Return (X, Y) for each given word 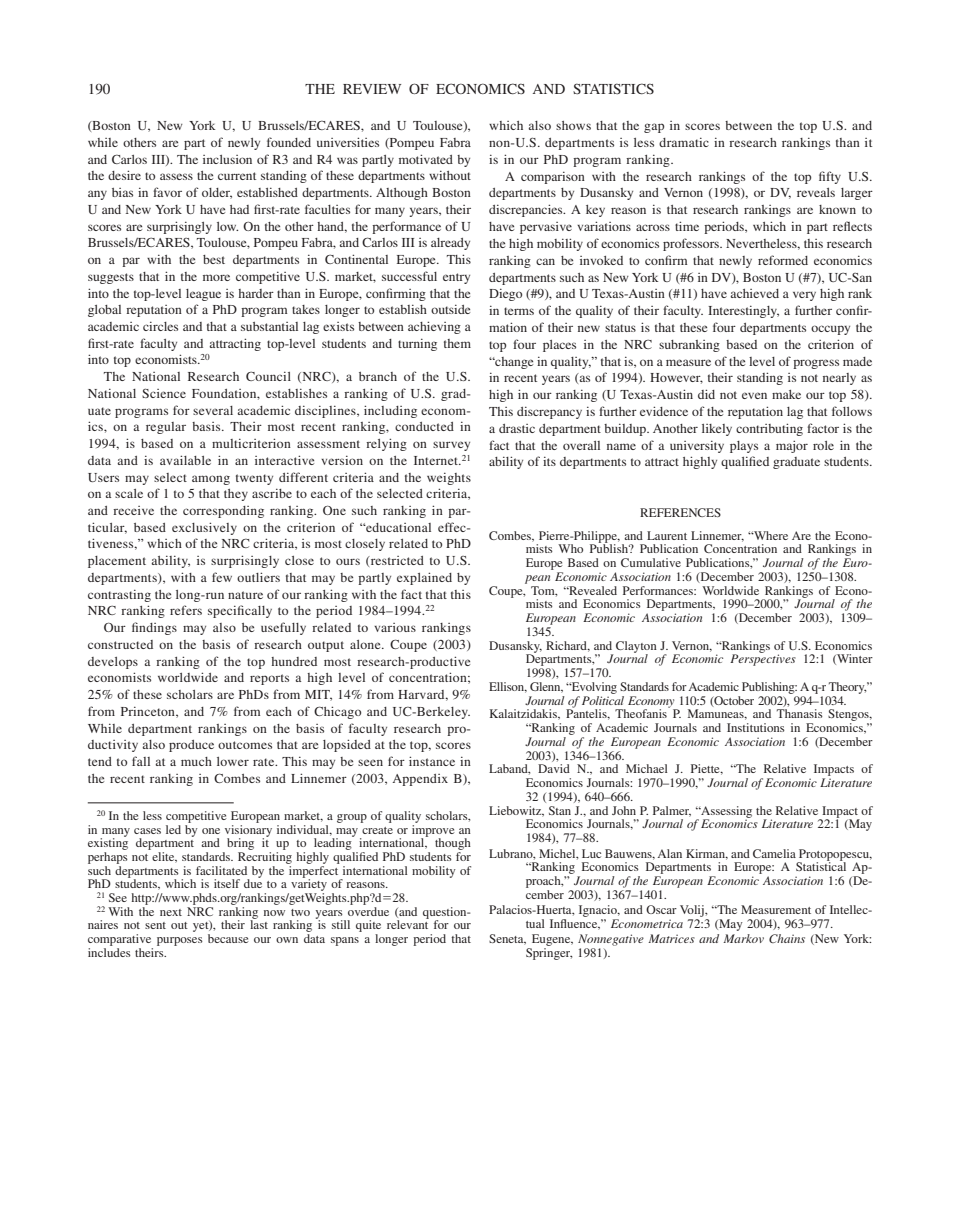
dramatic (684, 142)
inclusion (227, 159)
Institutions (756, 727)
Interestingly (743, 312)
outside (450, 309)
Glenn (546, 687)
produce (191, 746)
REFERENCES (680, 512)
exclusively (204, 528)
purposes (180, 941)
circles (160, 326)
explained (424, 578)
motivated (426, 159)
